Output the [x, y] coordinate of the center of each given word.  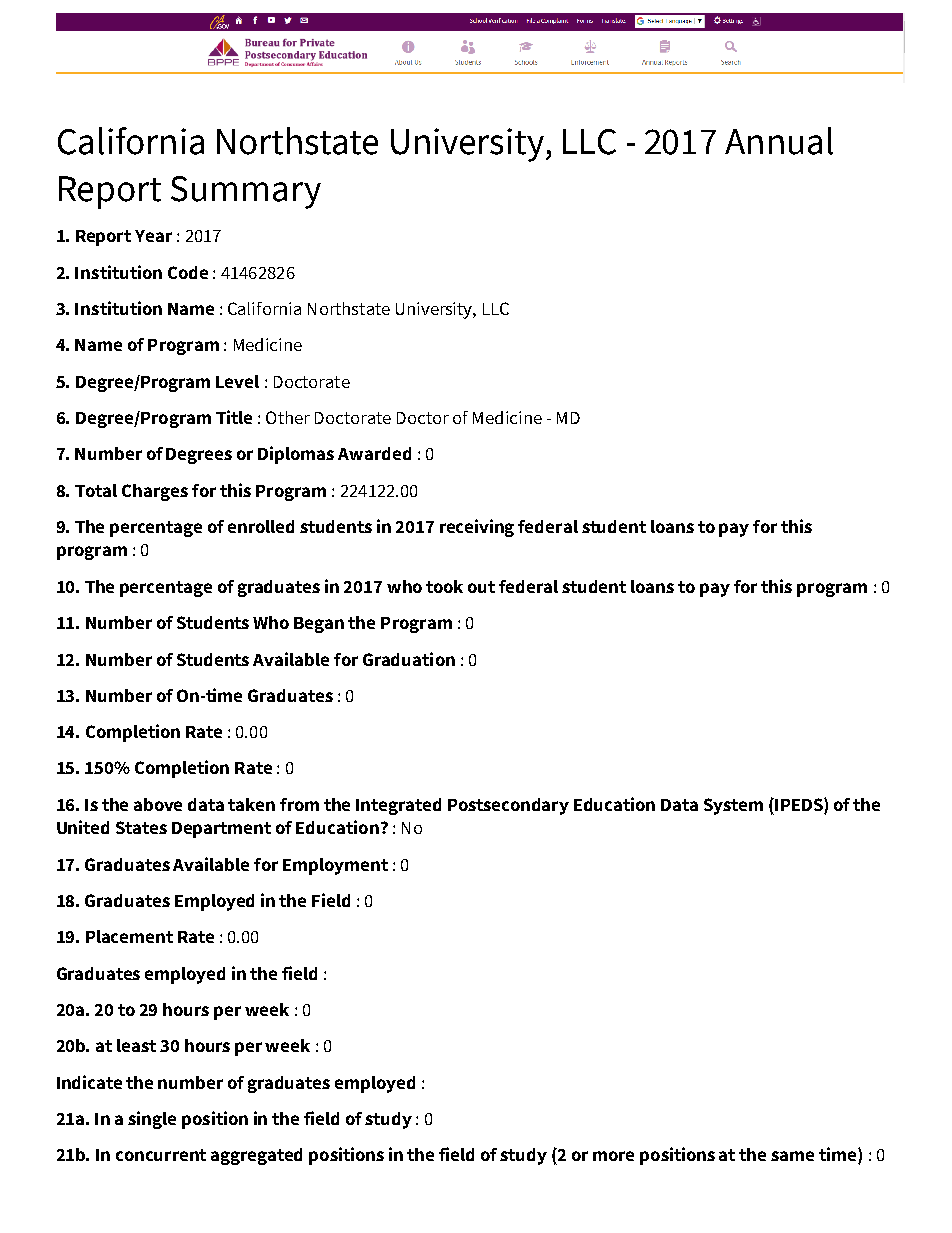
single [152, 1120]
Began [319, 625]
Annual [779, 141]
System [733, 806]
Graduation [409, 659]
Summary [246, 192]
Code [188, 272]
